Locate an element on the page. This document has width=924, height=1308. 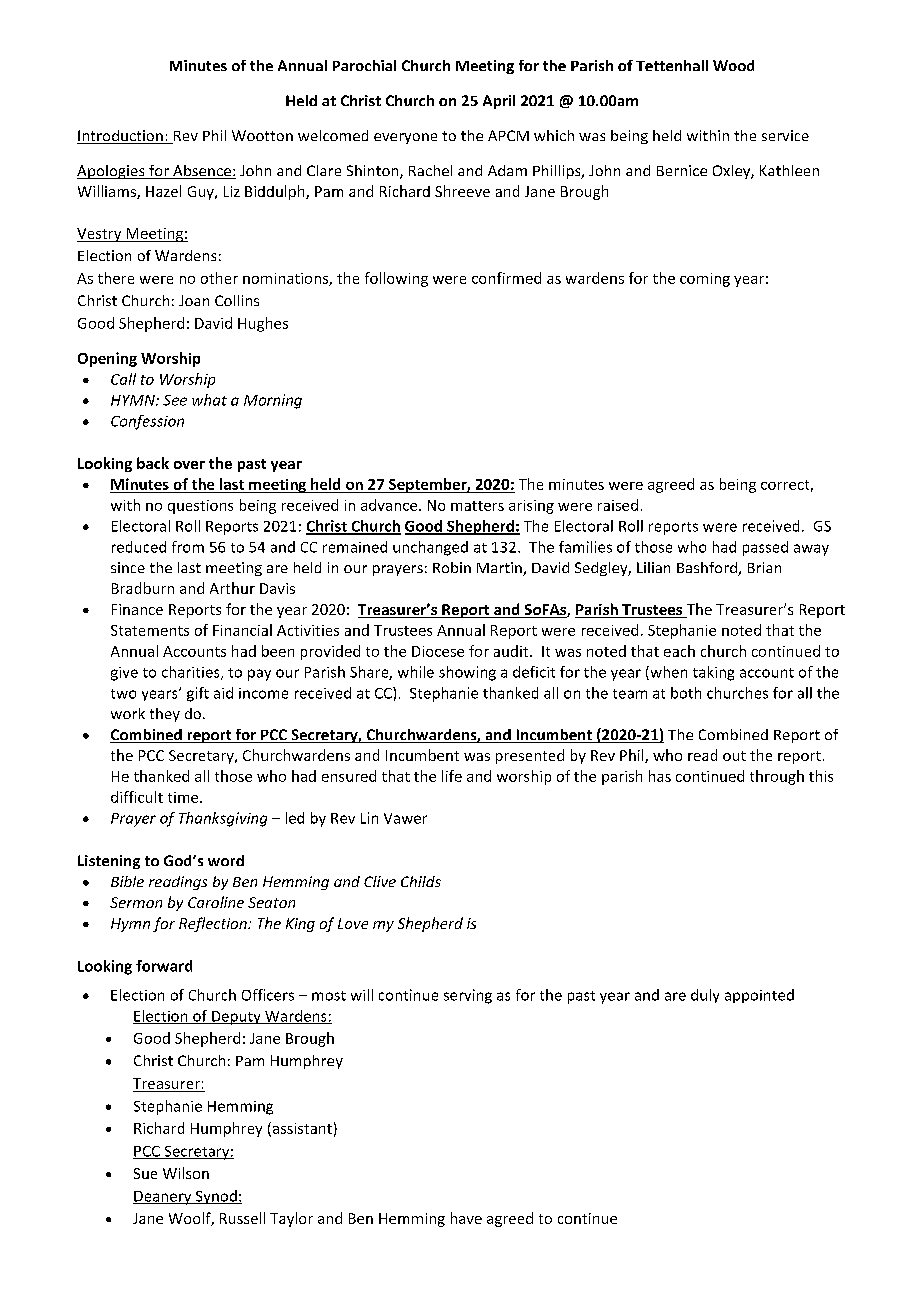
Wilson is located at coordinates (186, 1173).
